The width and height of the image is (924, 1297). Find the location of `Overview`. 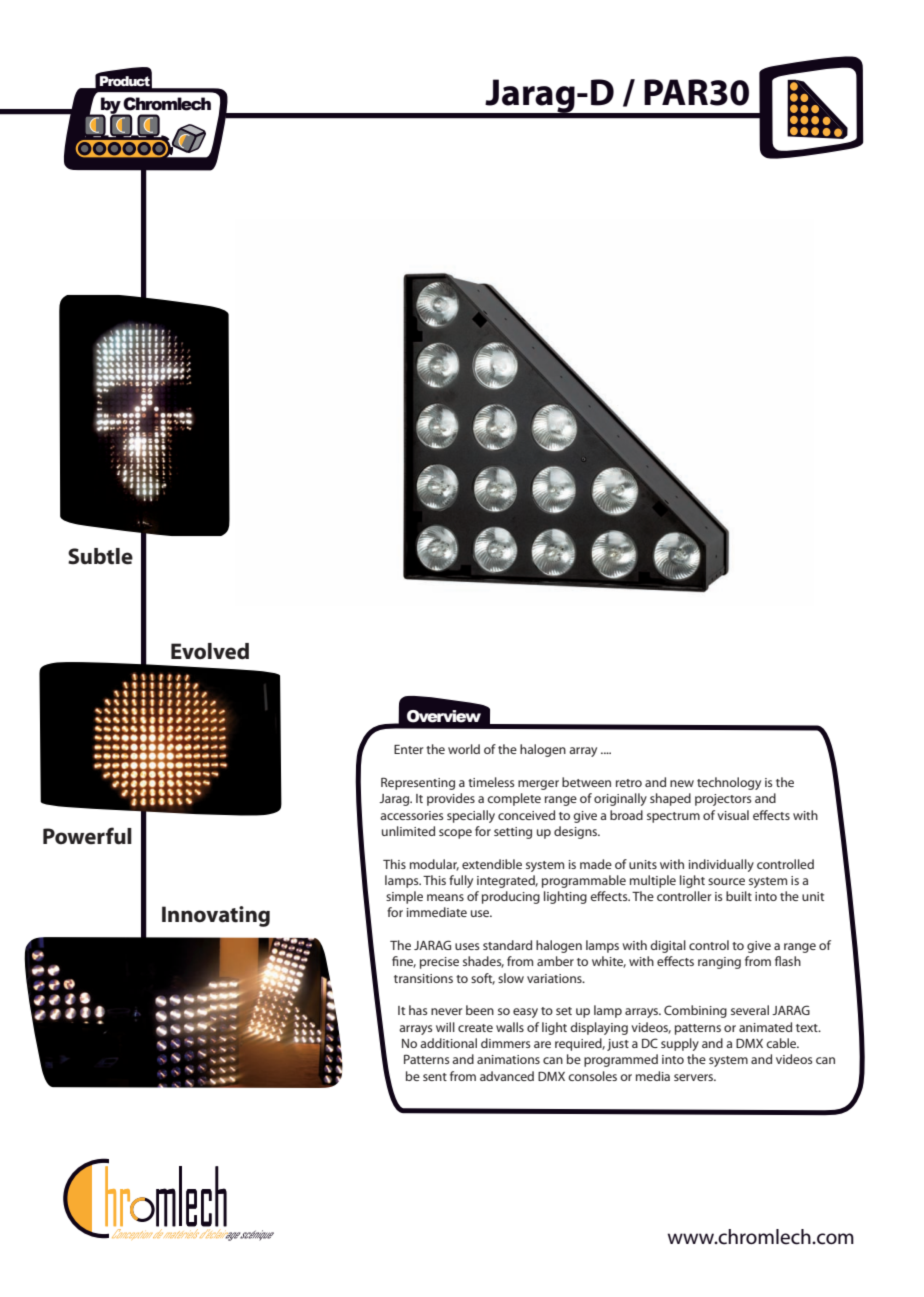

Overview is located at coordinates (444, 716).
